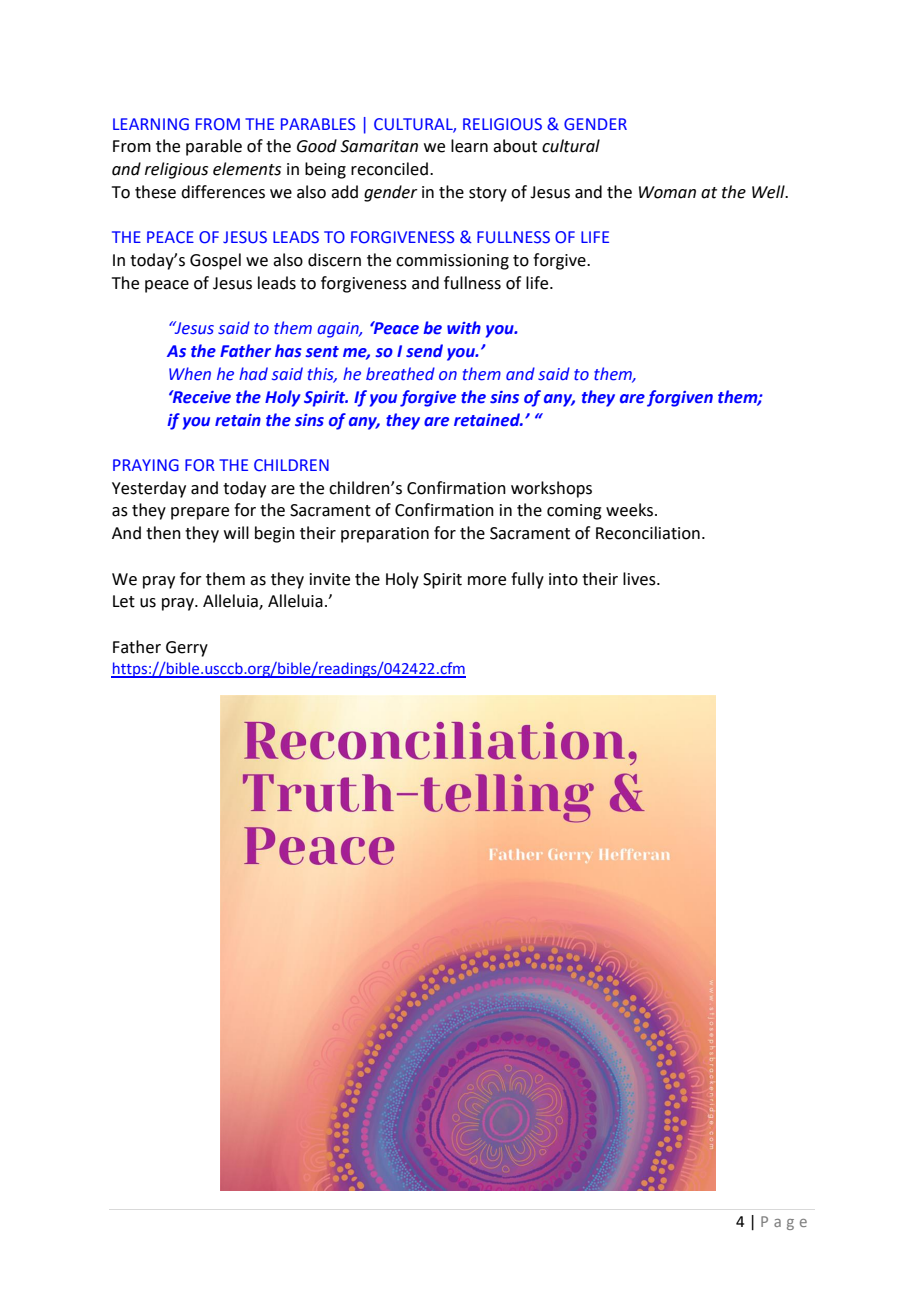 This image has width=924, height=1308. What do you see at coordinates (667, 192) in the image?
I see `Woman` at bounding box center [667, 192].
